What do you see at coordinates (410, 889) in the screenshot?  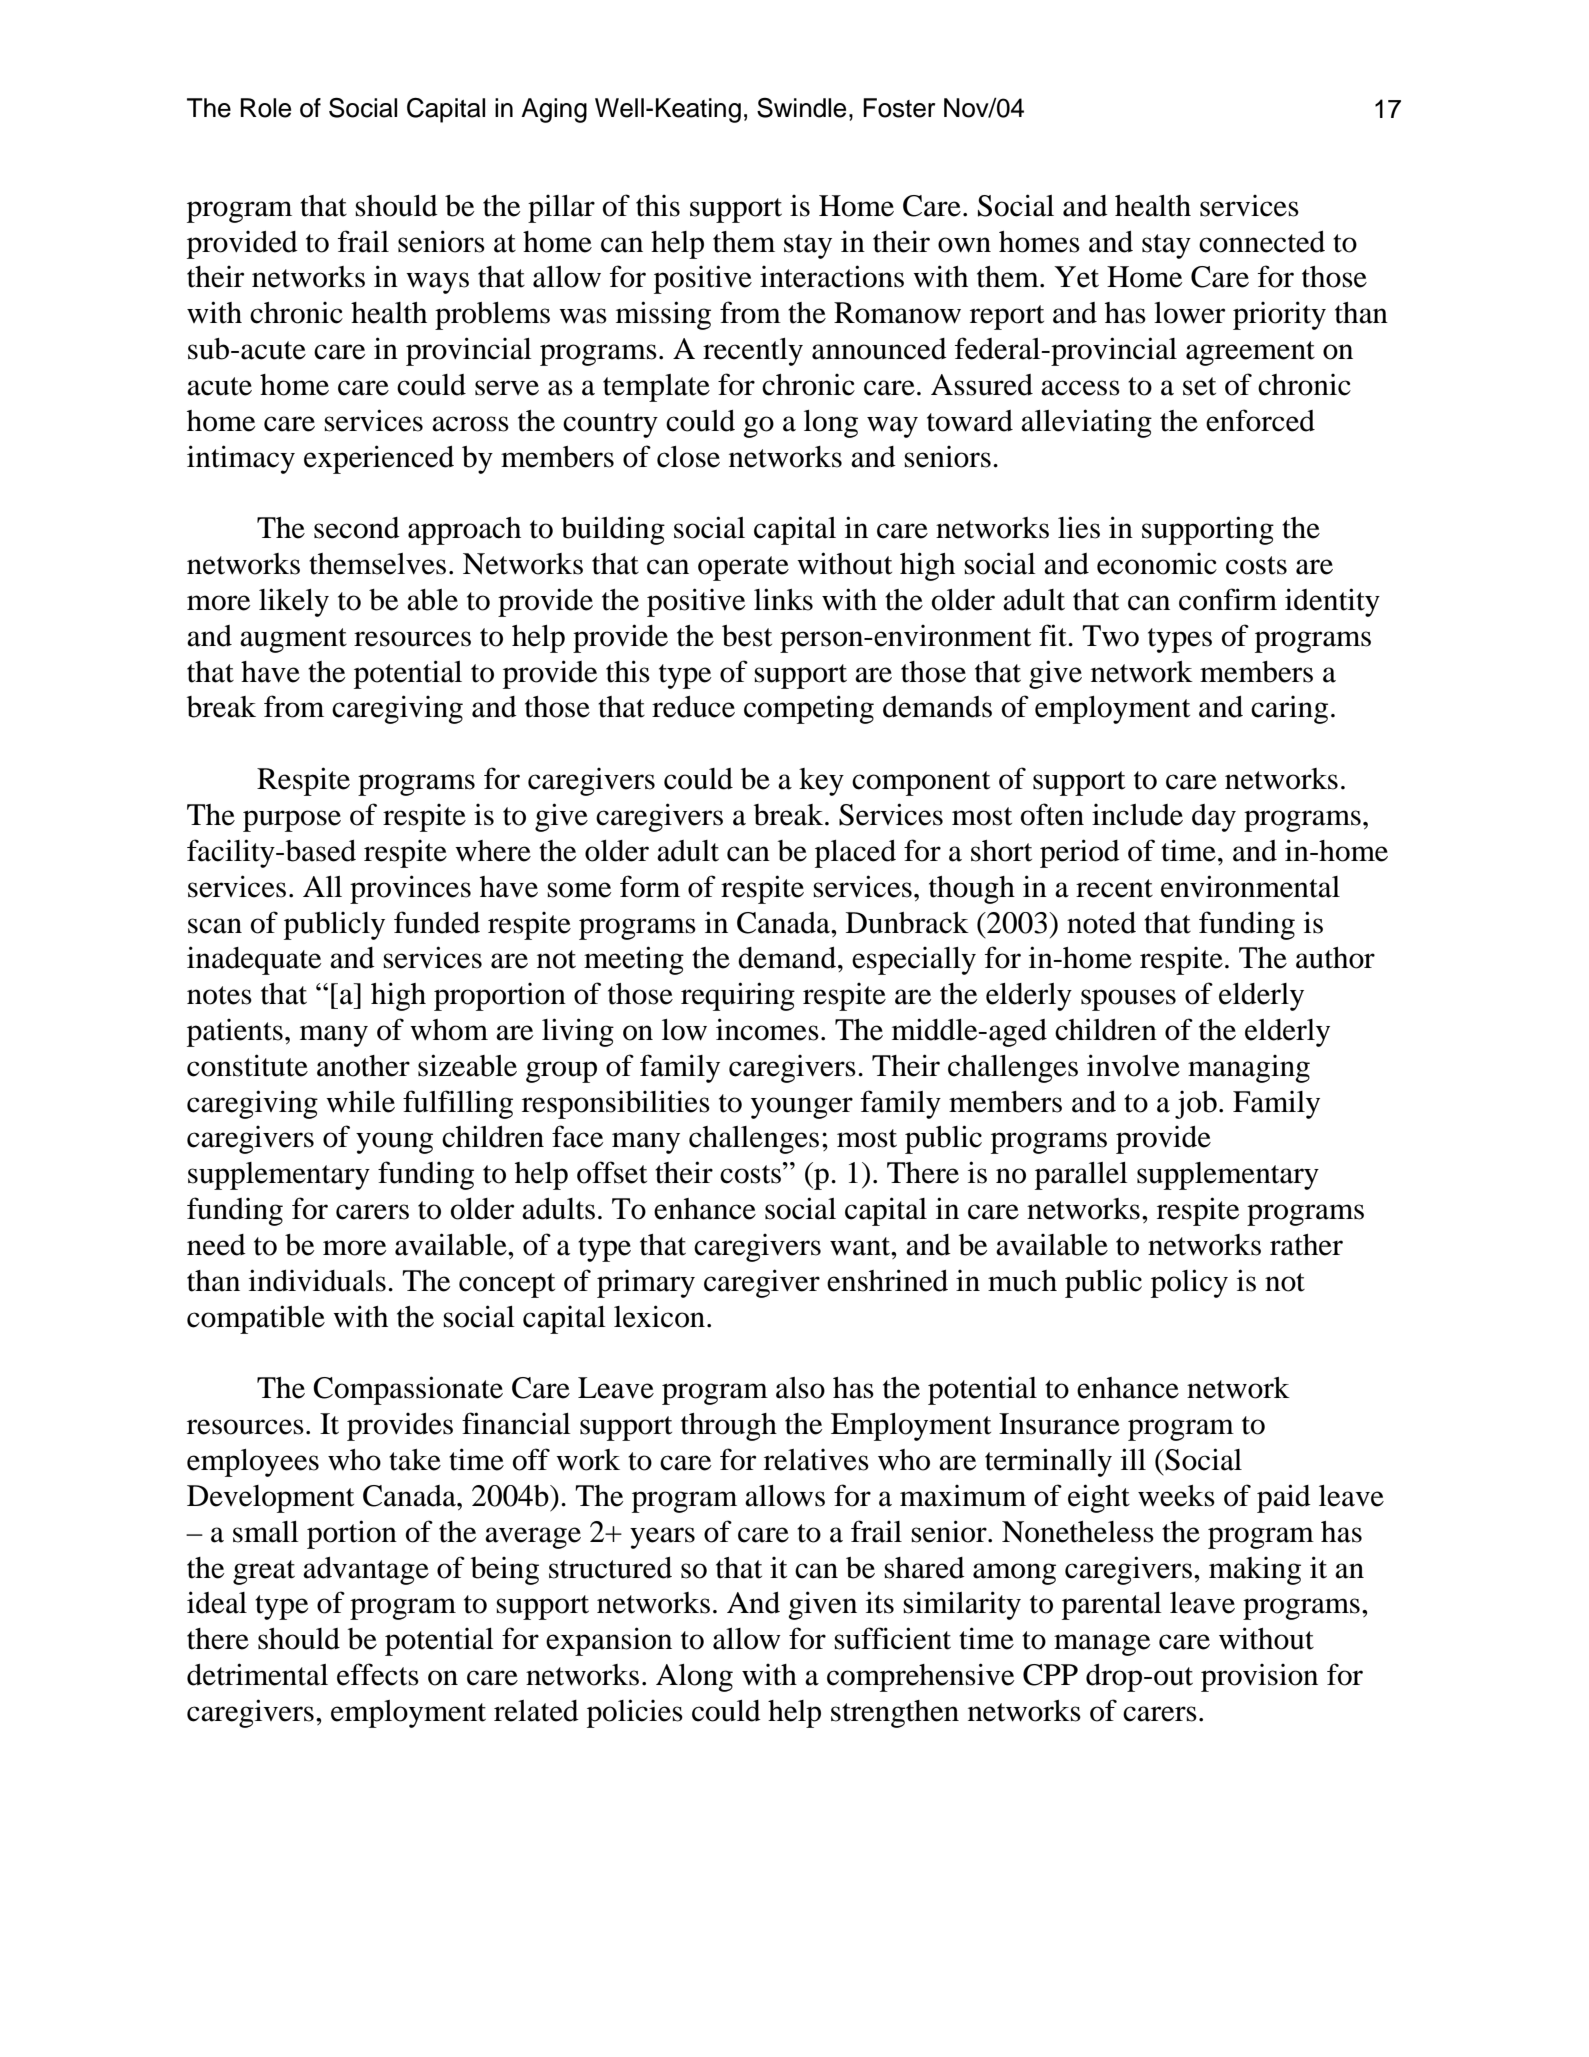 I see `provinces` at bounding box center [410, 889].
